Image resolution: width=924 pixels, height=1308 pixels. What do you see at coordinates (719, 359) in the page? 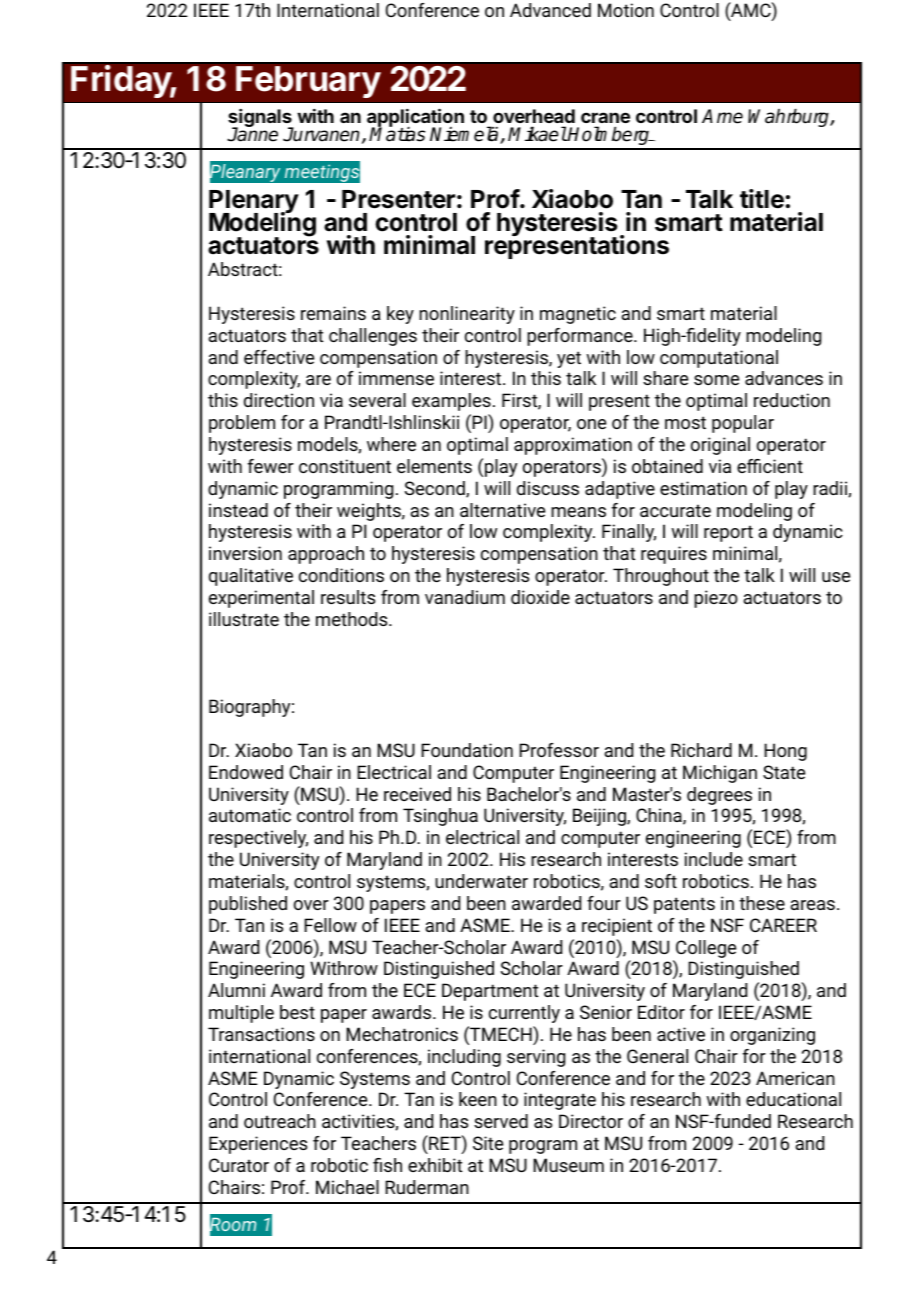
I see `computational` at bounding box center [719, 359].
